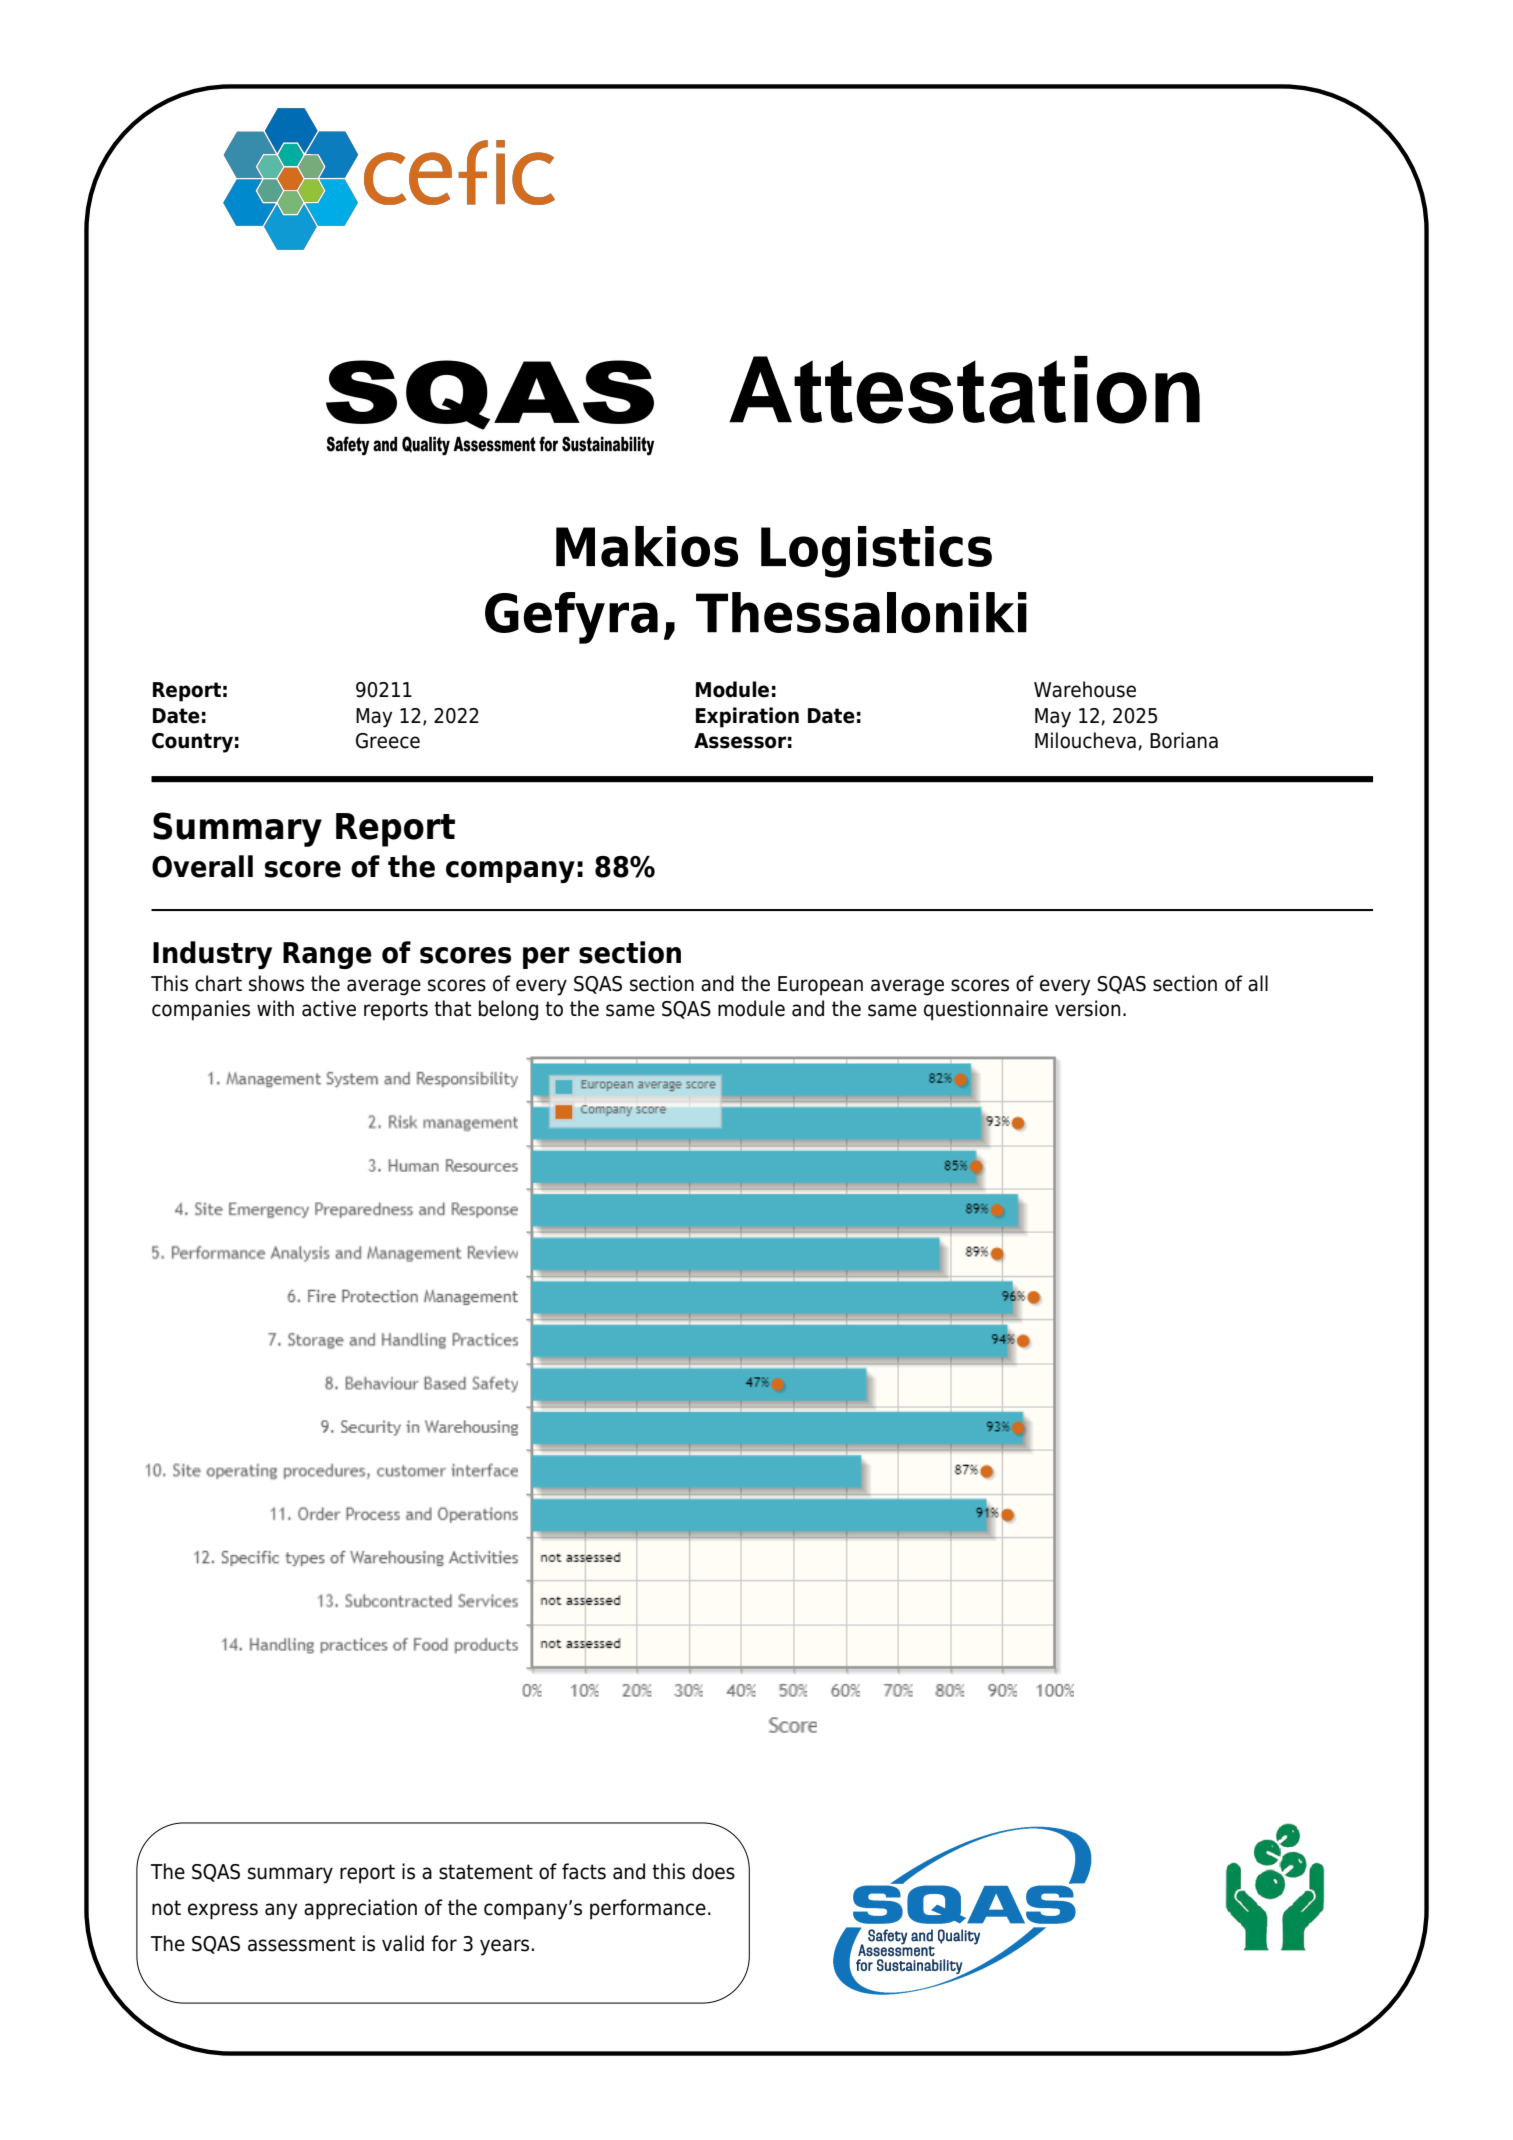 The width and height of the screenshot is (1513, 2140). I want to click on does, so click(713, 1871).
